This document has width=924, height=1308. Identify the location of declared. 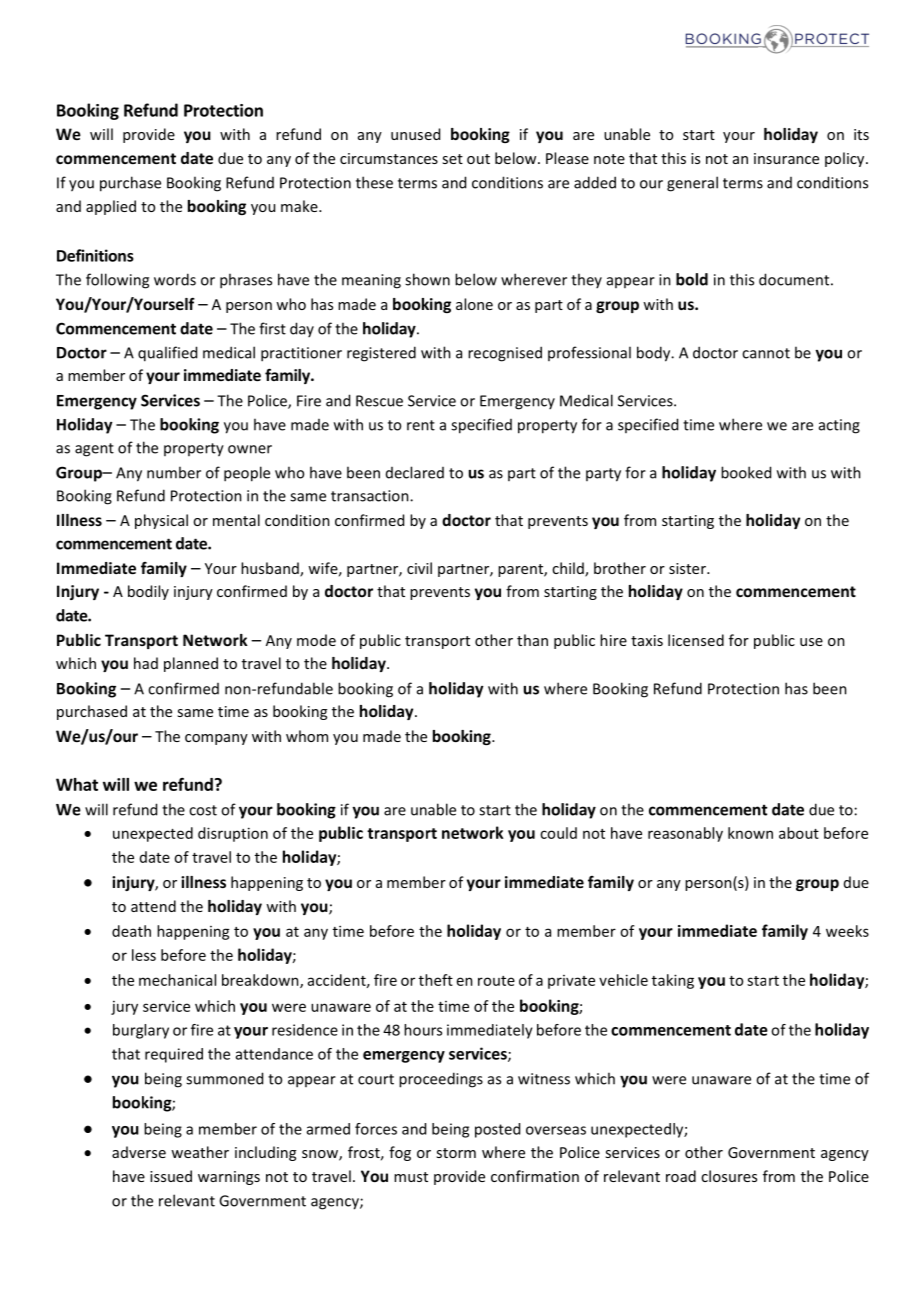
(415, 472).
